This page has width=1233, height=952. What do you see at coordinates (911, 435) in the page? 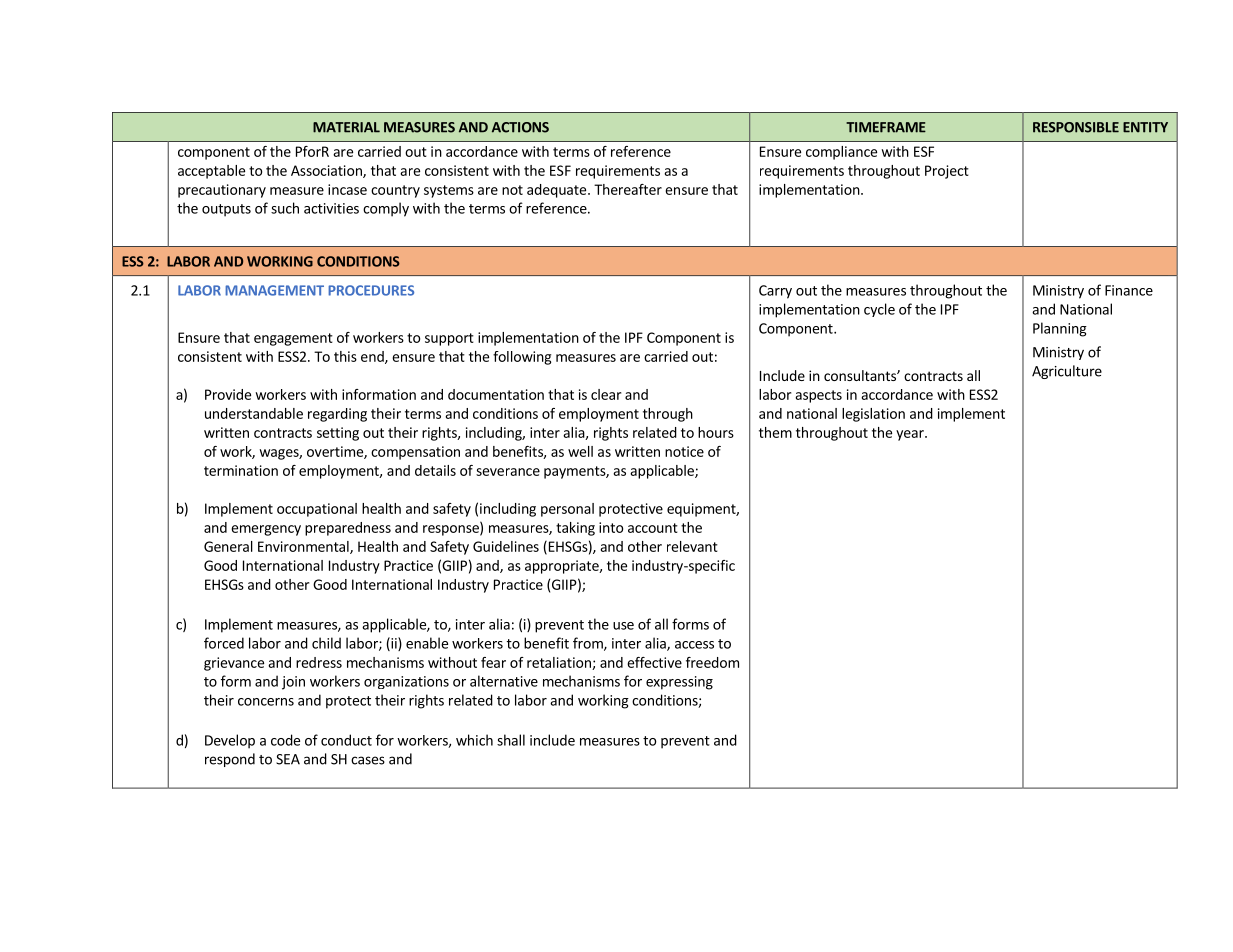
I see `year` at bounding box center [911, 435].
